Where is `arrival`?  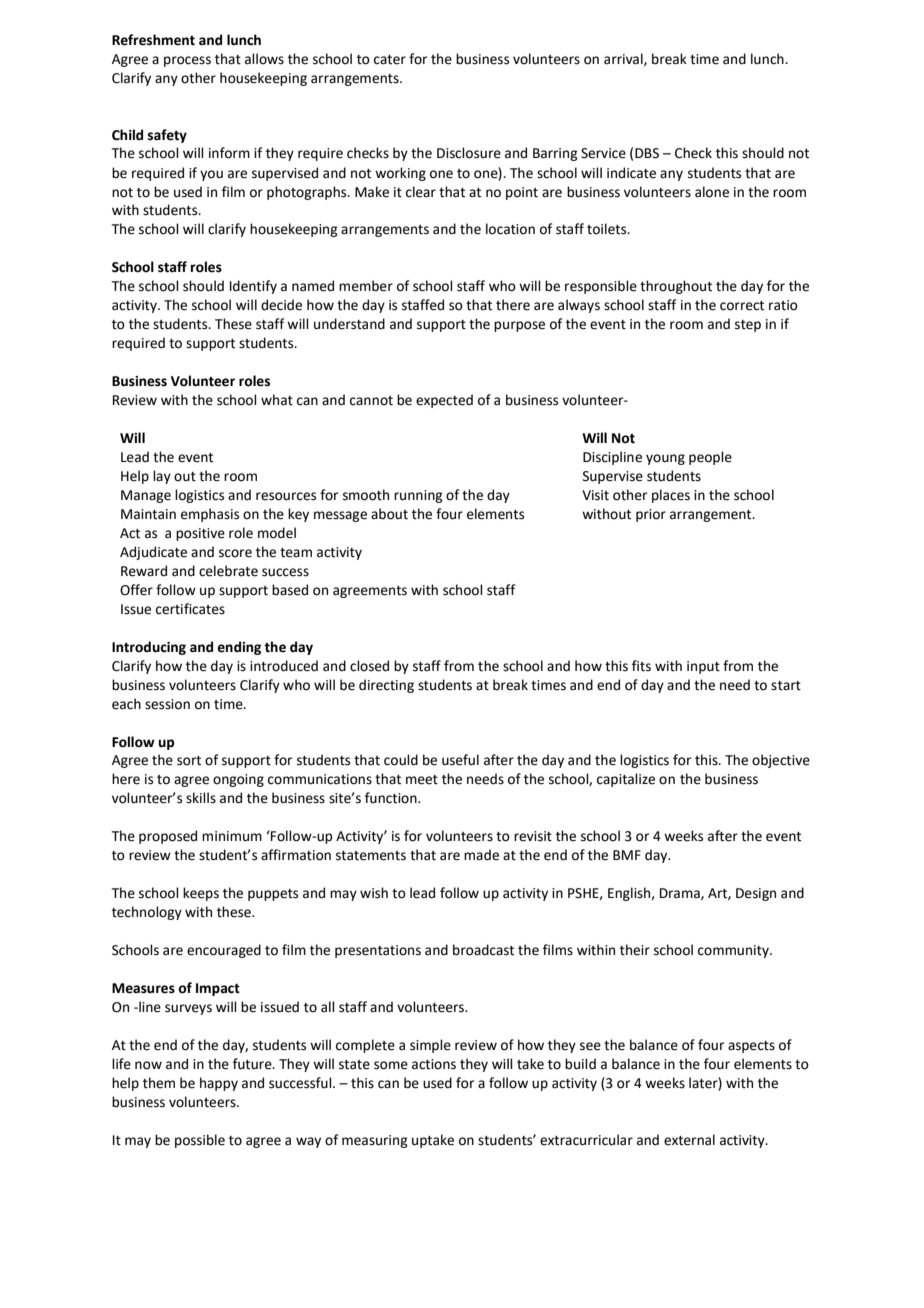
arrival is located at coordinates (624, 59).
